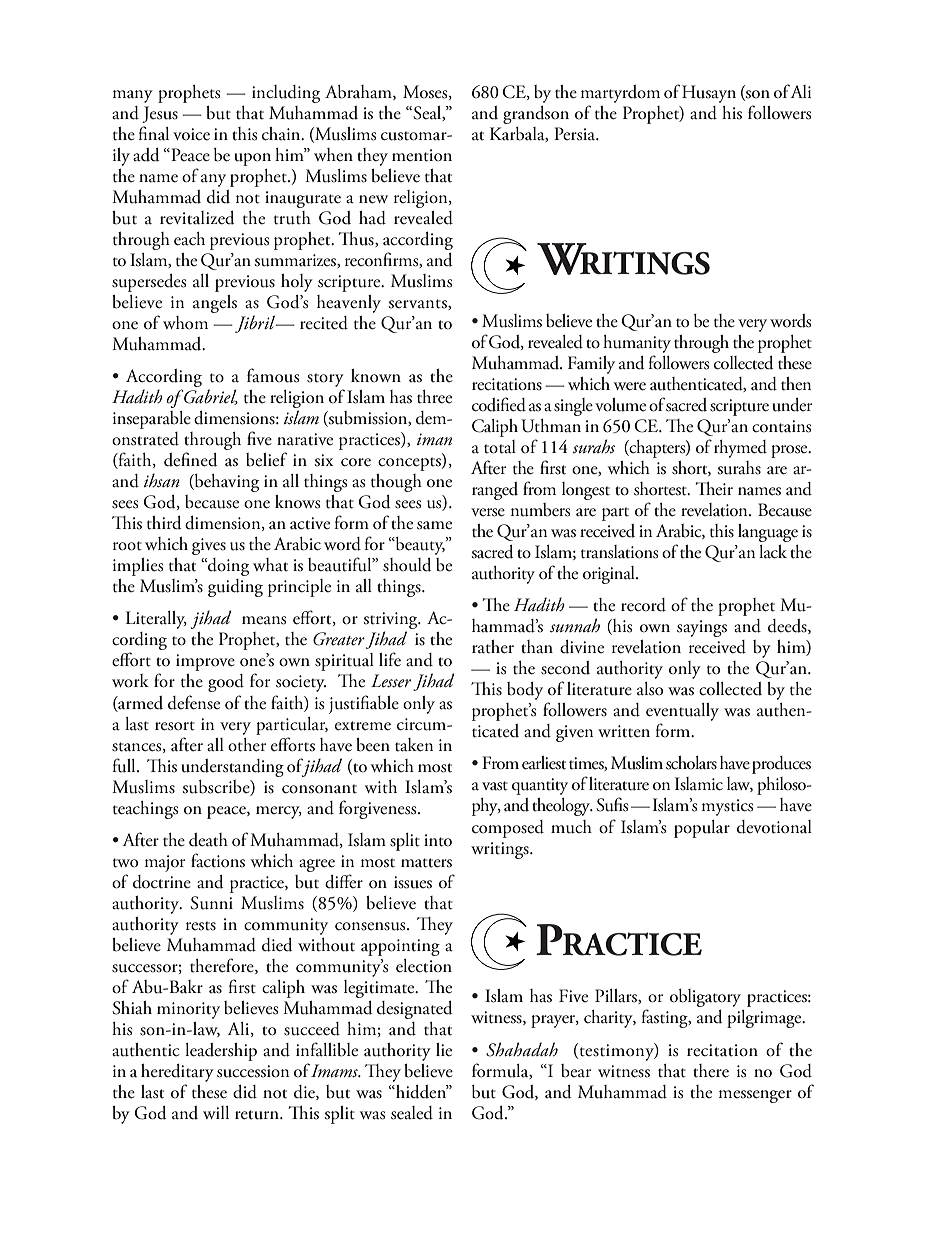 This screenshot has height=1233, width=952. I want to click on hidden, so click(421, 1092).
